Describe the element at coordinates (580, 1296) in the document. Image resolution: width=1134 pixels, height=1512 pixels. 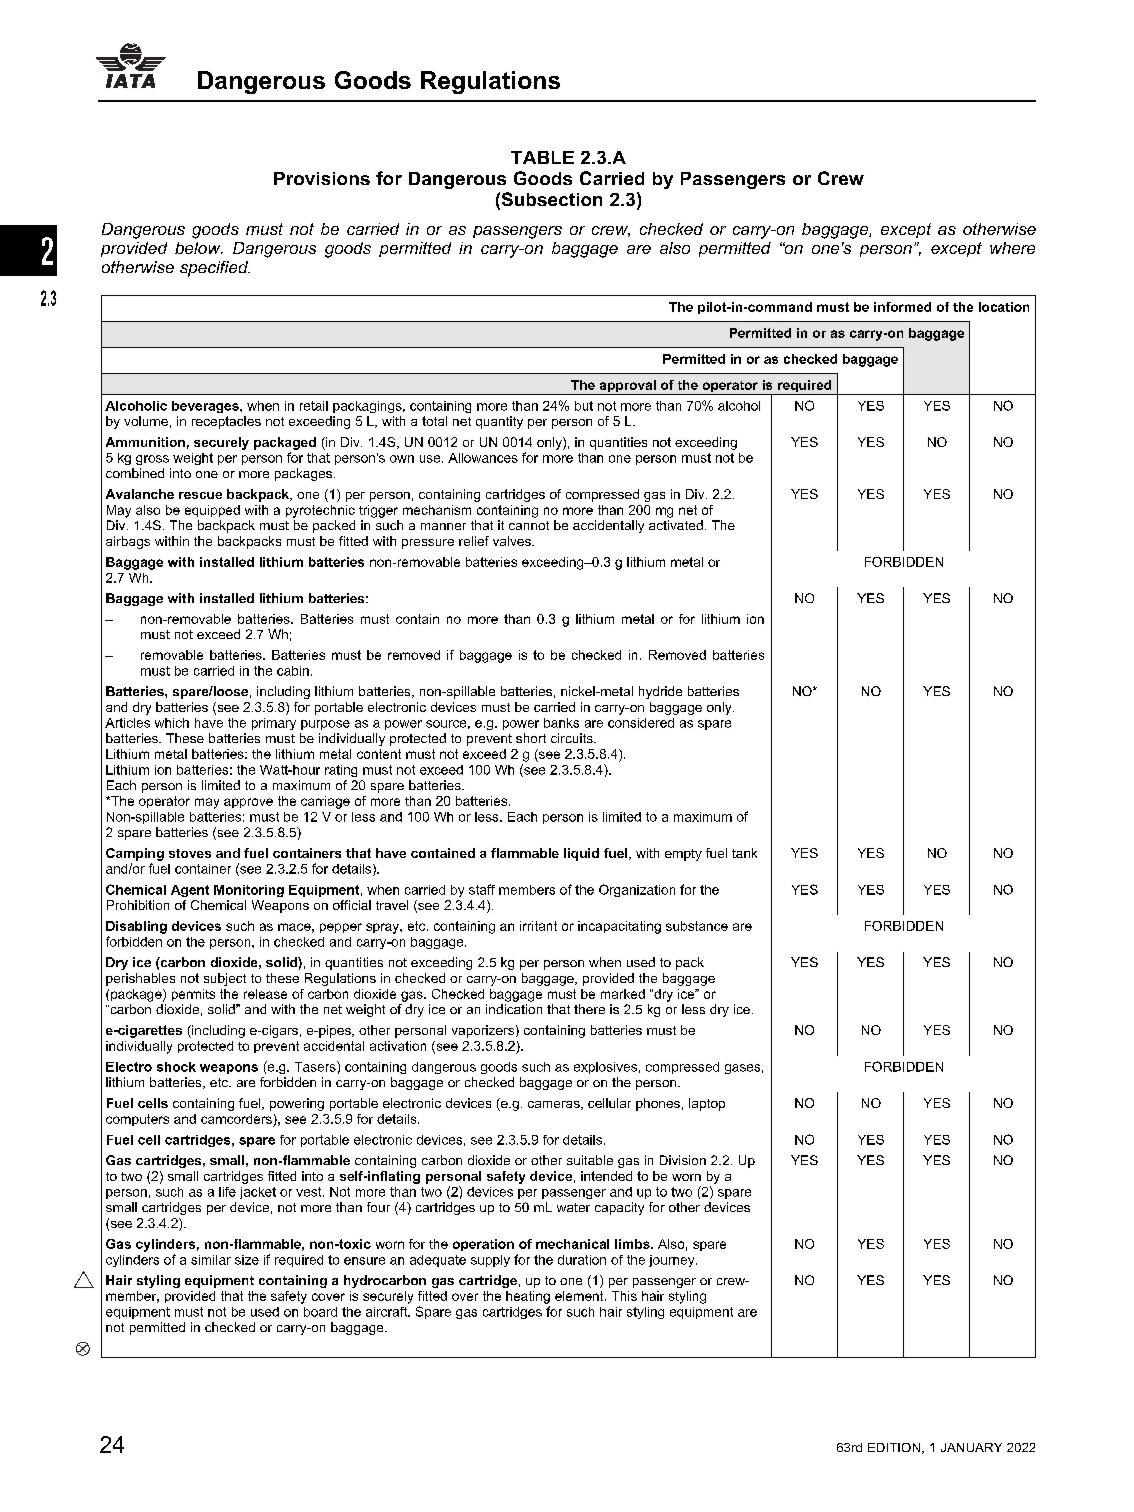
I see `element` at that location.
